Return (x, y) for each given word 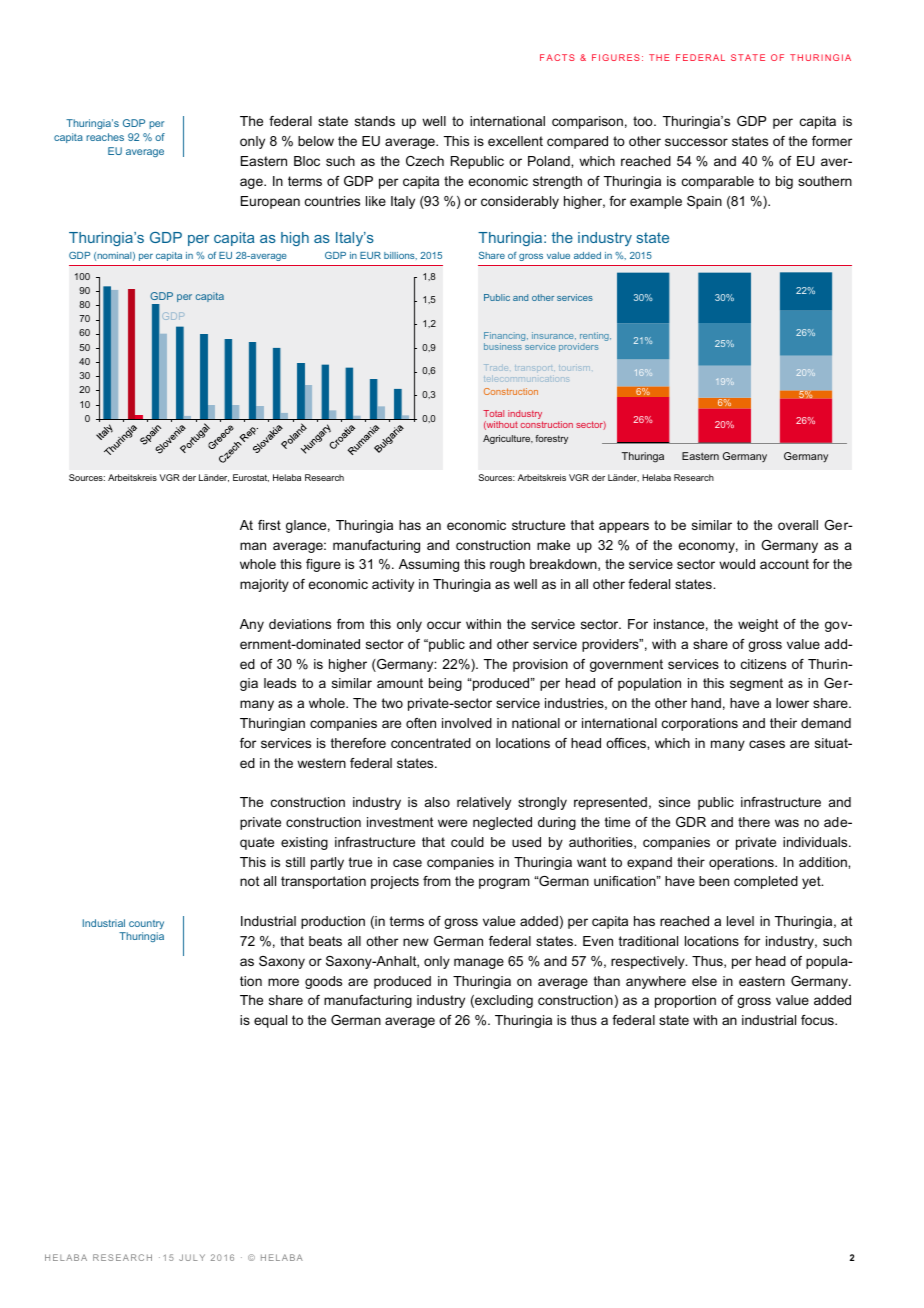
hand (706, 703)
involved (467, 723)
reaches (105, 137)
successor (696, 142)
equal (270, 1021)
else (704, 981)
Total (493, 413)
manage (479, 963)
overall (798, 525)
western (321, 763)
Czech (425, 161)
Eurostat (251, 478)
